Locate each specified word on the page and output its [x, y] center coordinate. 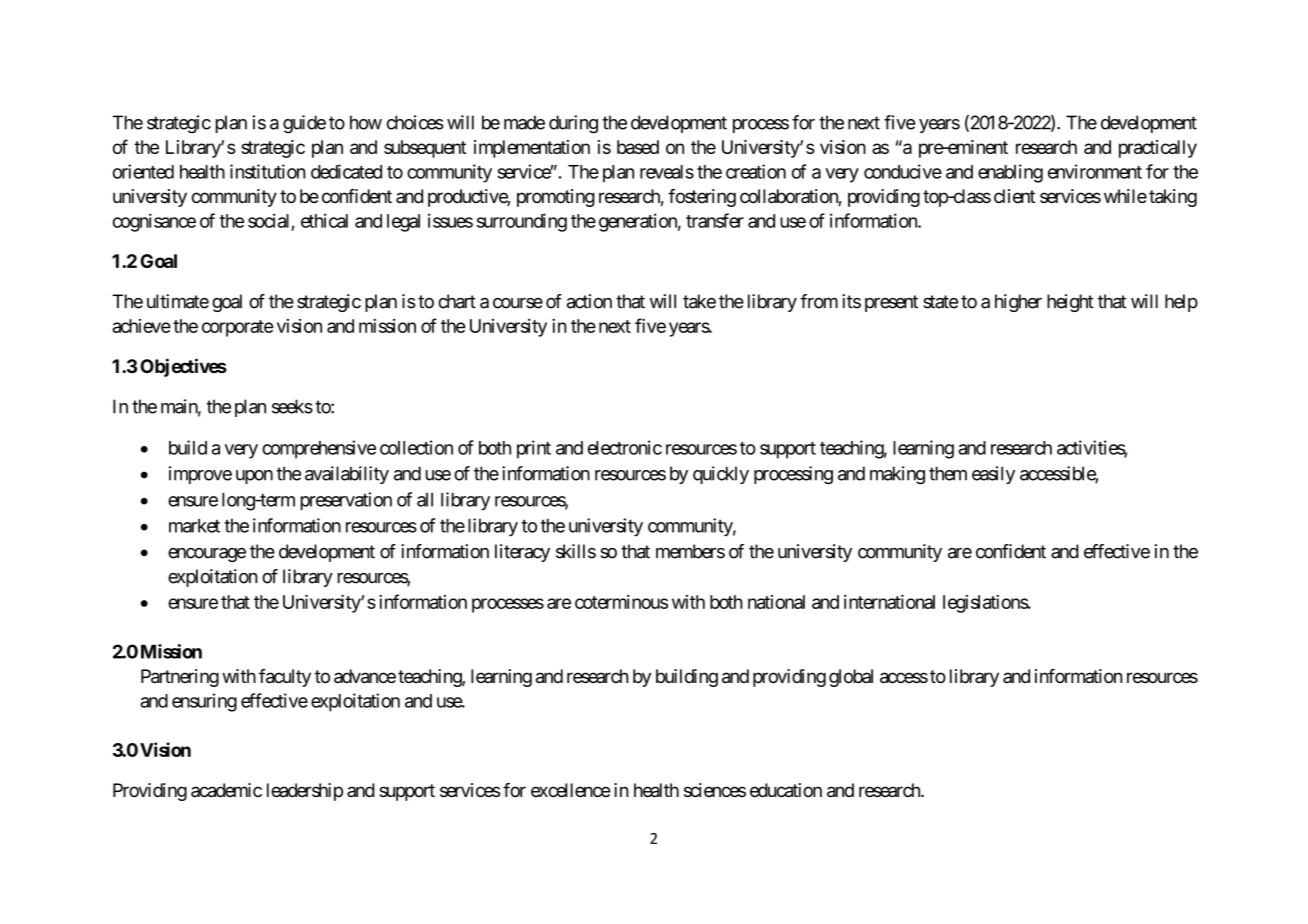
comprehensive [319, 449]
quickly [721, 475]
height [1070, 303]
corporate [238, 328]
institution [268, 171]
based [638, 147]
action [589, 301]
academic [226, 790]
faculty [285, 678]
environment [1095, 171]
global [851, 678]
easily [993, 475]
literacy [522, 553]
